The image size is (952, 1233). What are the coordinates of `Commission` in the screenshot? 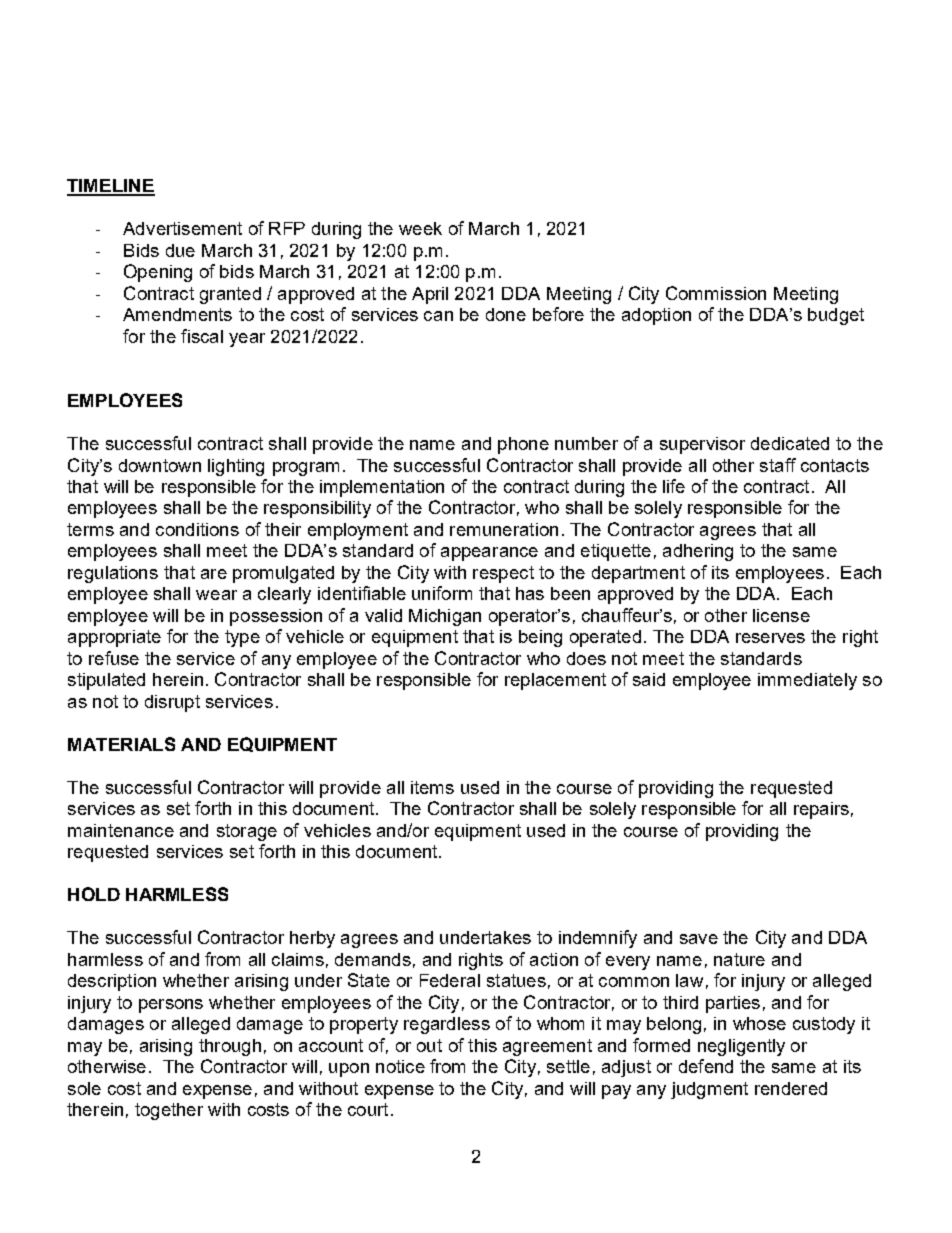 It's located at (716, 293).
